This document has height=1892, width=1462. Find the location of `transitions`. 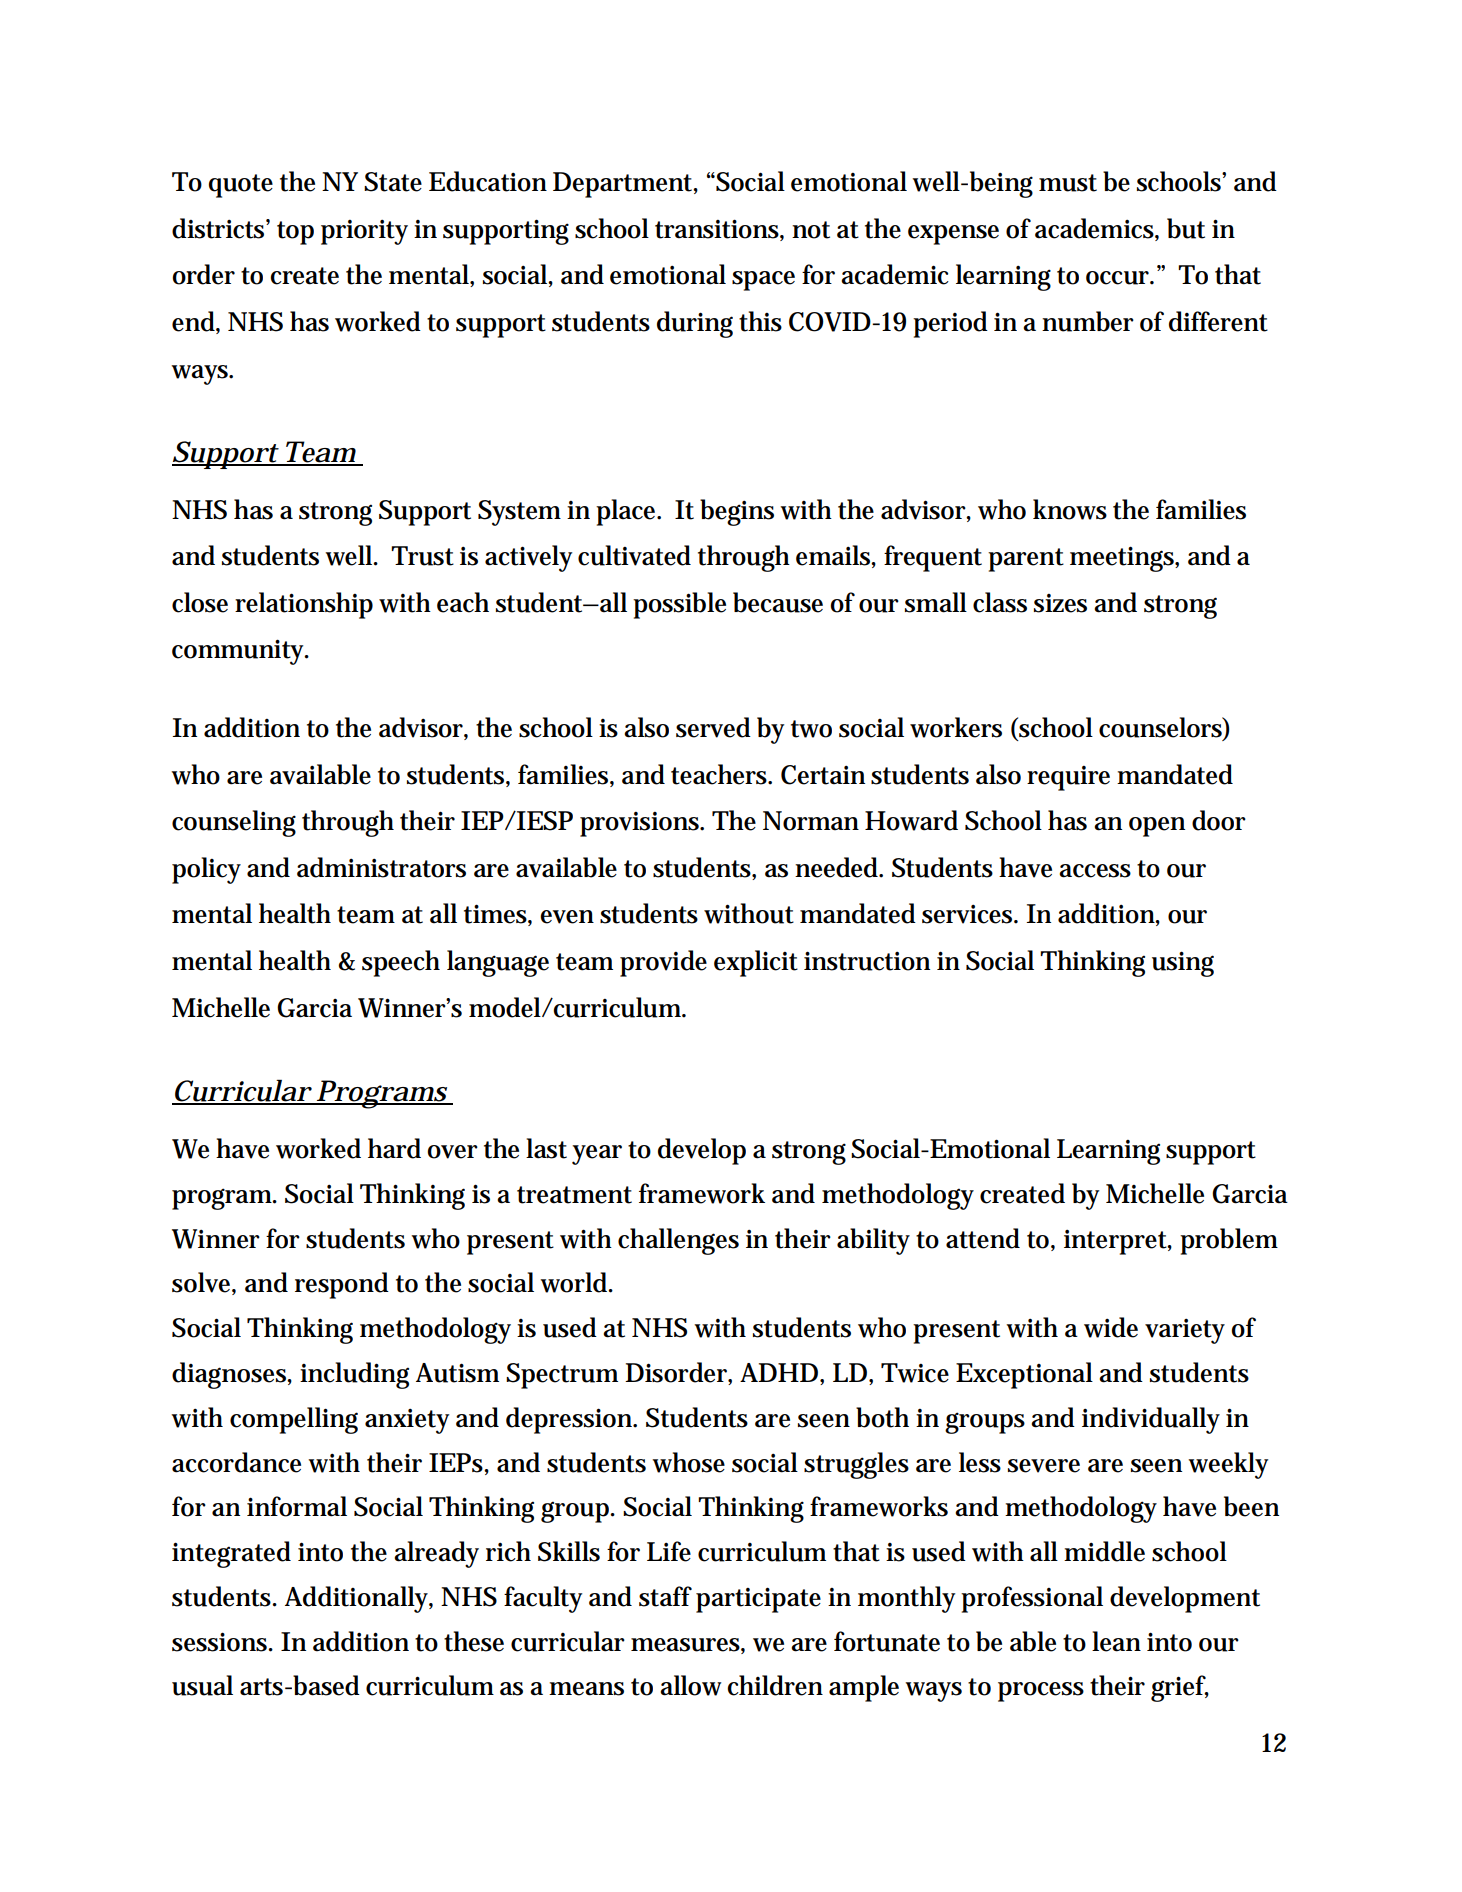

transitions is located at coordinates (717, 229).
